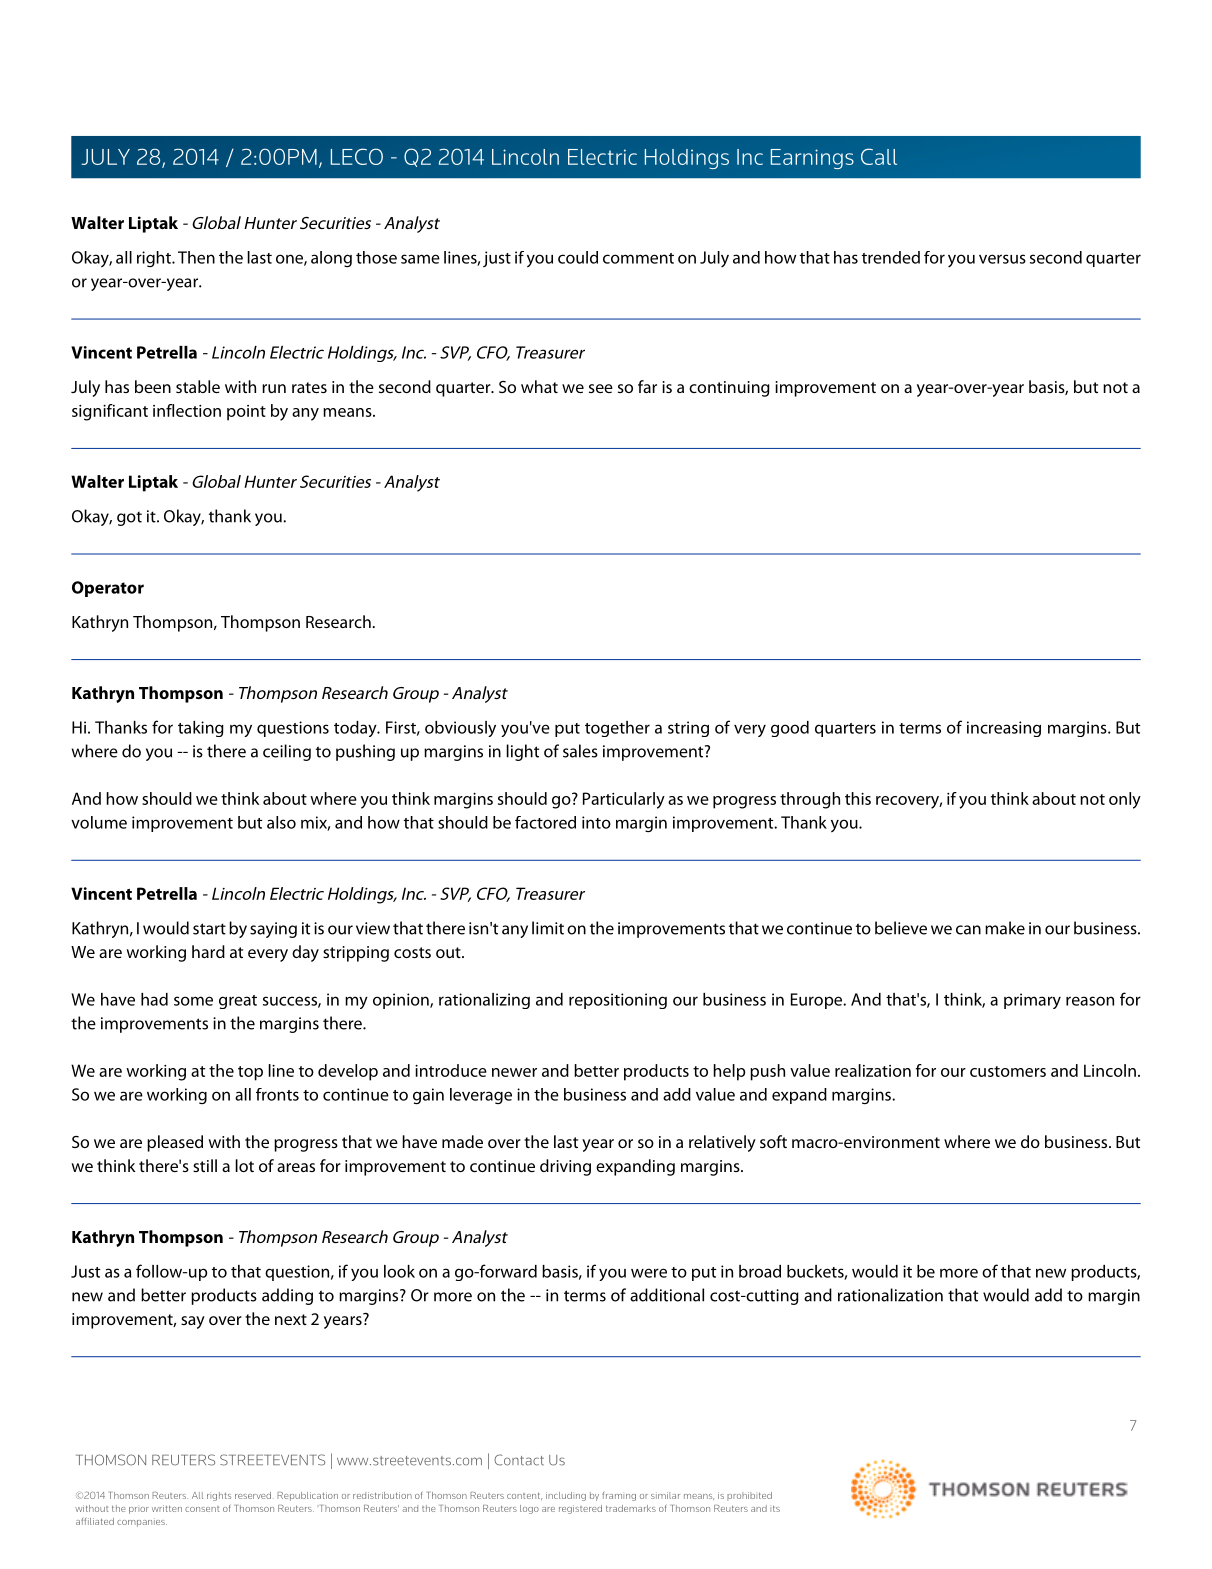  I want to click on were, so click(649, 1273).
